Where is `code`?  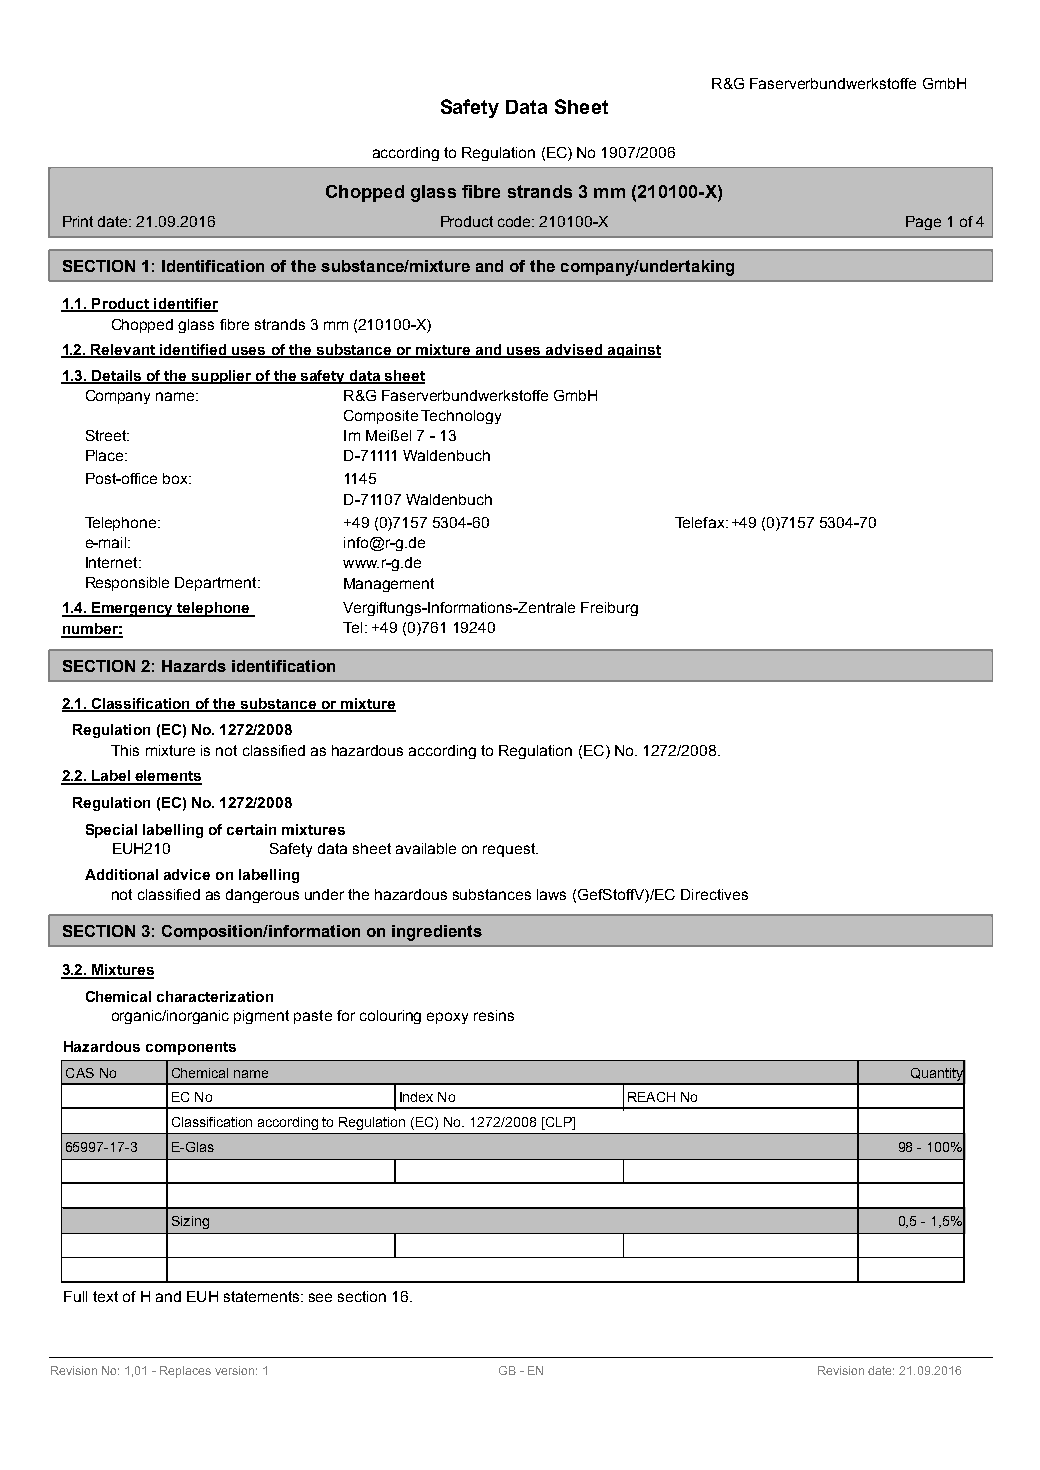
code is located at coordinates (516, 221).
